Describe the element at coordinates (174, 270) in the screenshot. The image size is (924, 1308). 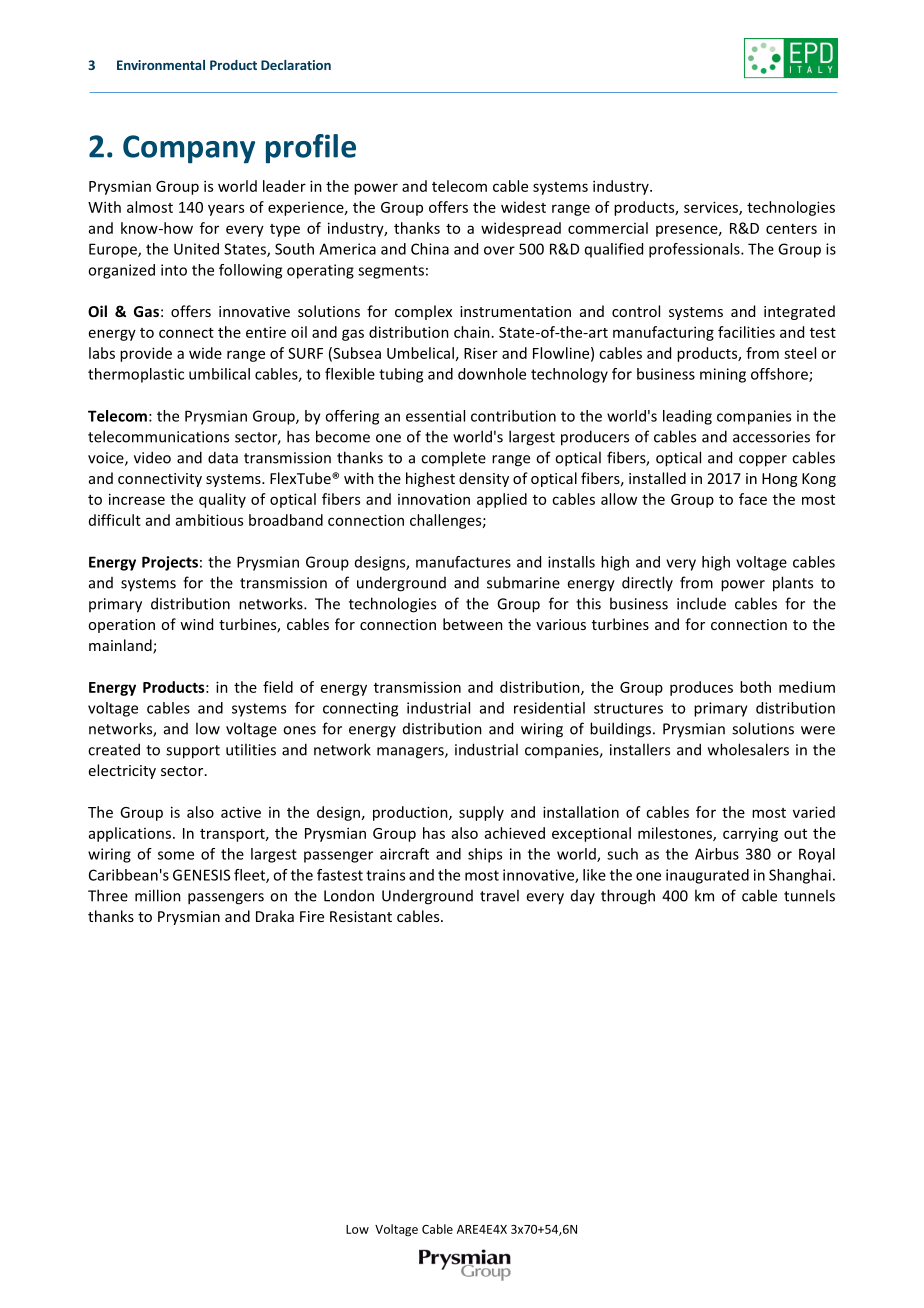
I see `into` at that location.
